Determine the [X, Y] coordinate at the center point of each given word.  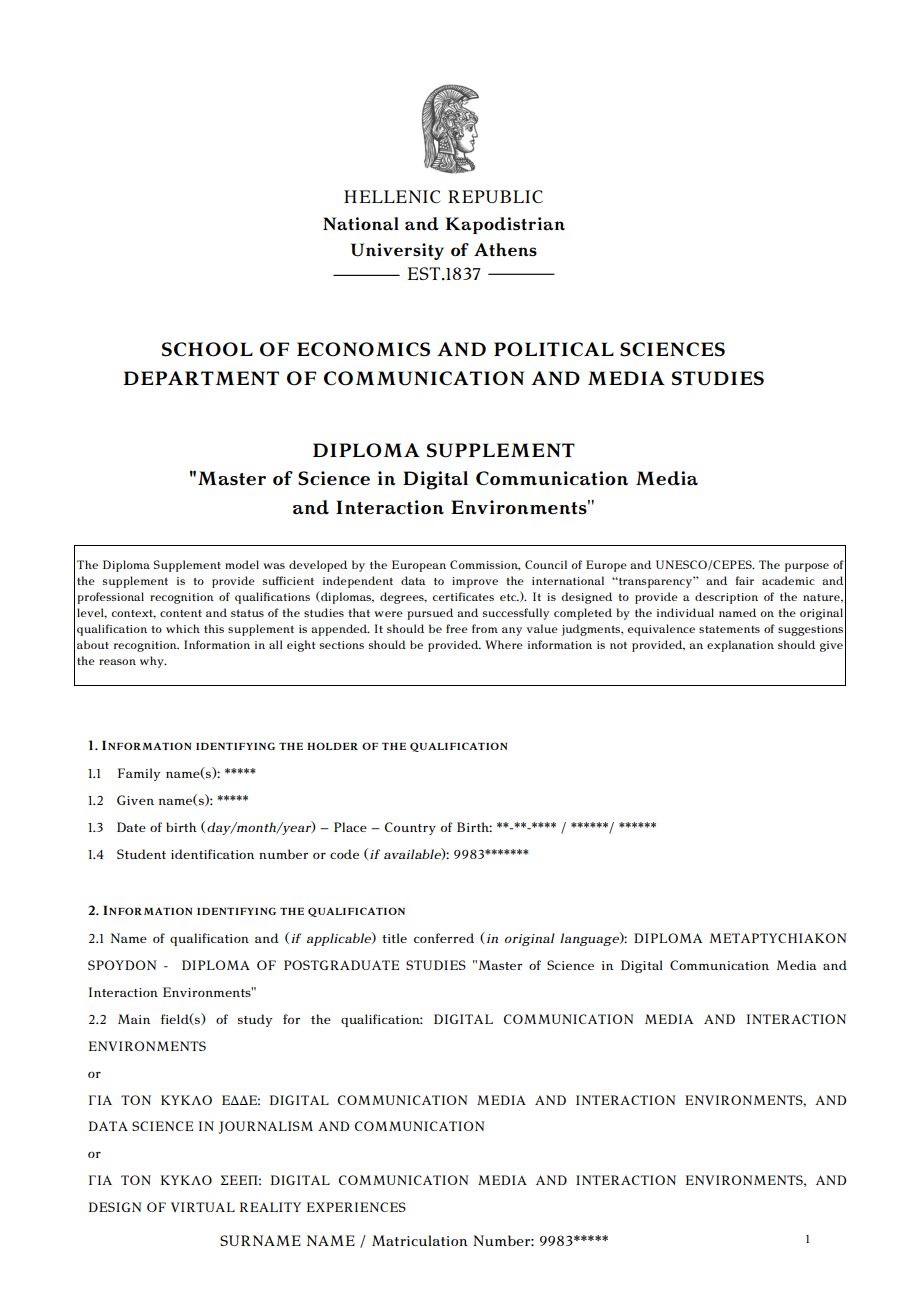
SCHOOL [207, 349]
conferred [444, 938]
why [153, 662]
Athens [505, 250]
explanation [740, 646]
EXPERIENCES [356, 1207]
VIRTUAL [203, 1207]
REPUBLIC [495, 196]
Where [504, 644]
